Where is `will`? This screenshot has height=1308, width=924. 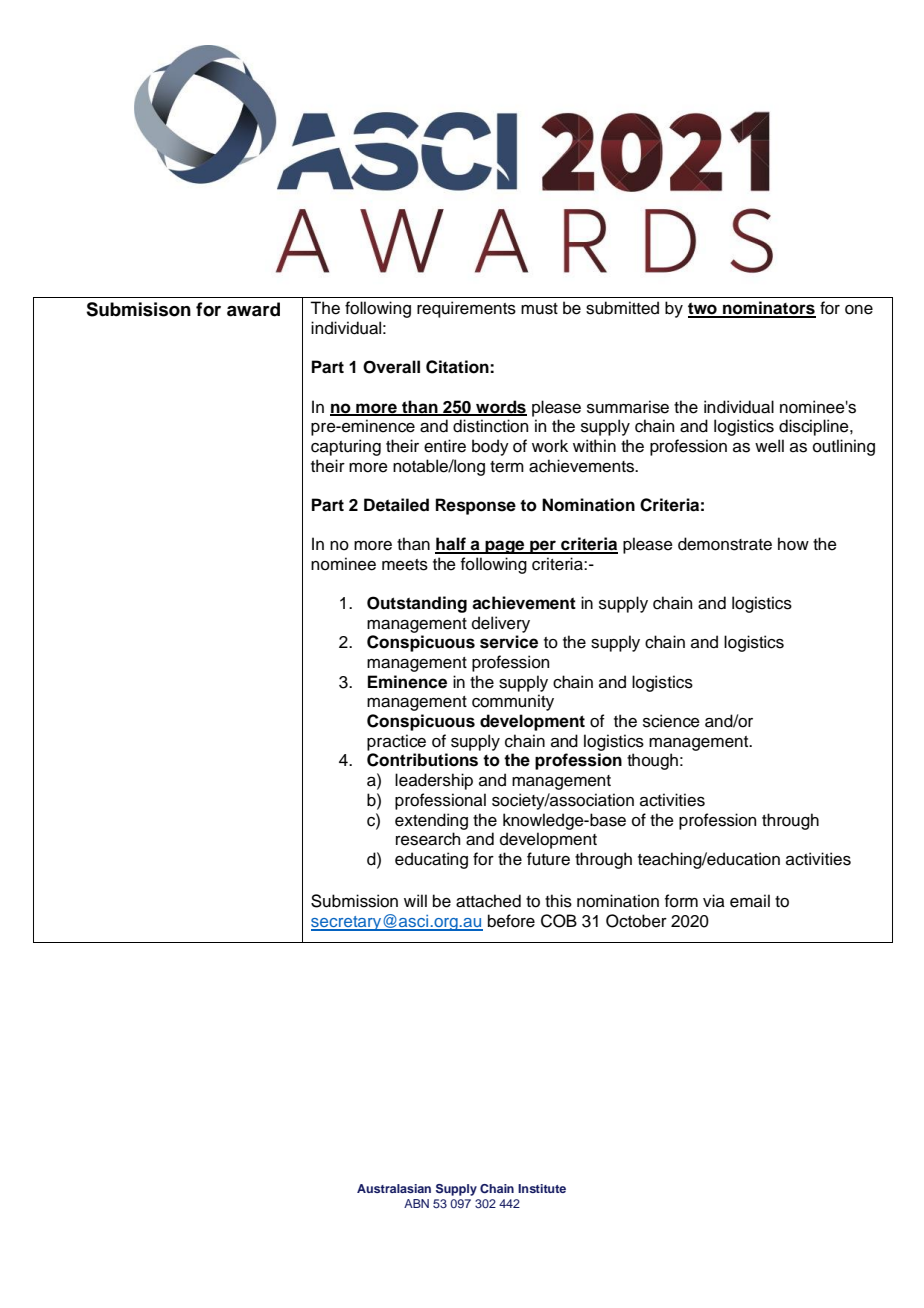 will is located at coordinates (415, 900).
